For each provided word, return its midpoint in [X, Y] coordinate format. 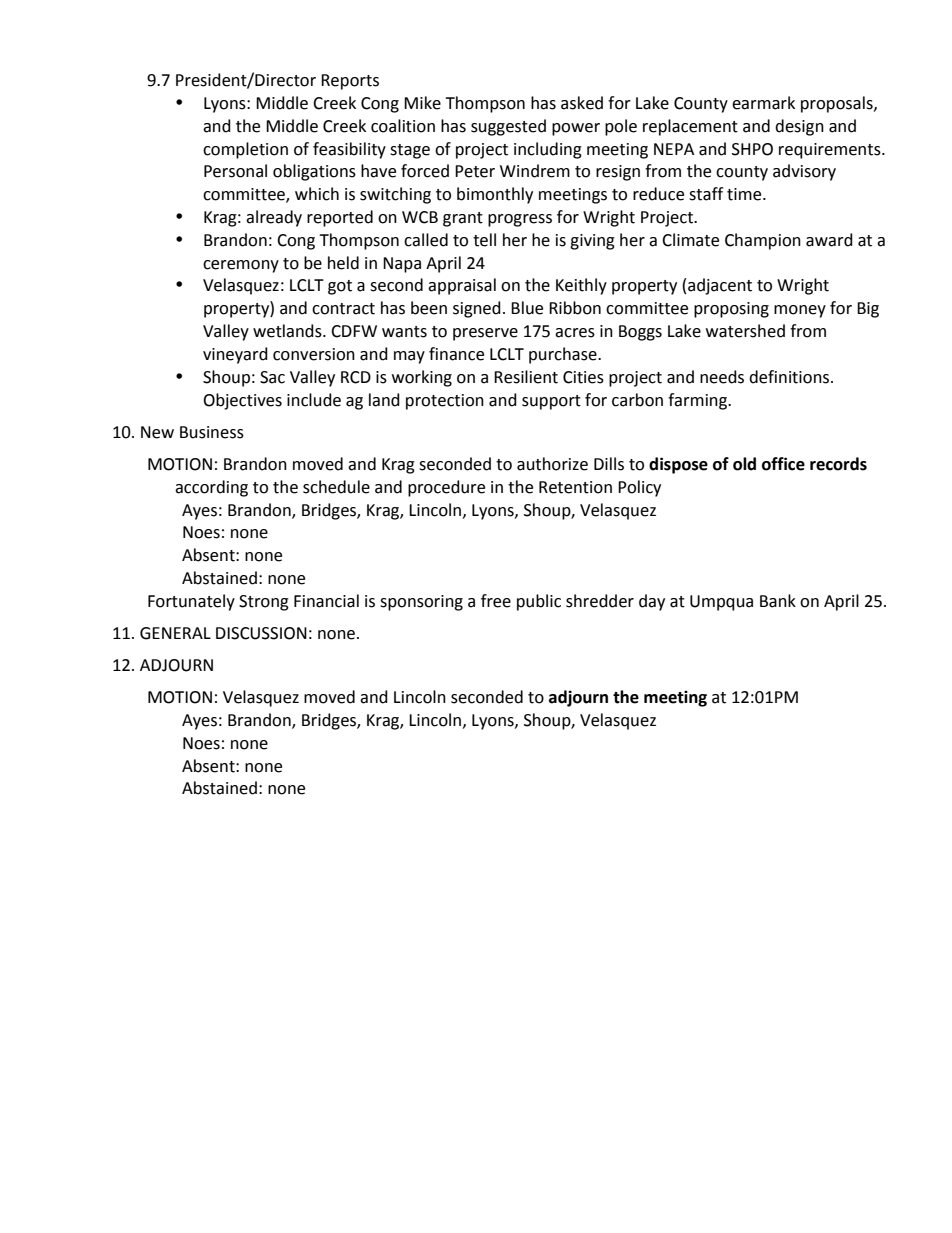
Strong [264, 603]
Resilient [526, 377]
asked [582, 103]
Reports [350, 82]
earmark [763, 103]
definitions [790, 377]
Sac [272, 377]
